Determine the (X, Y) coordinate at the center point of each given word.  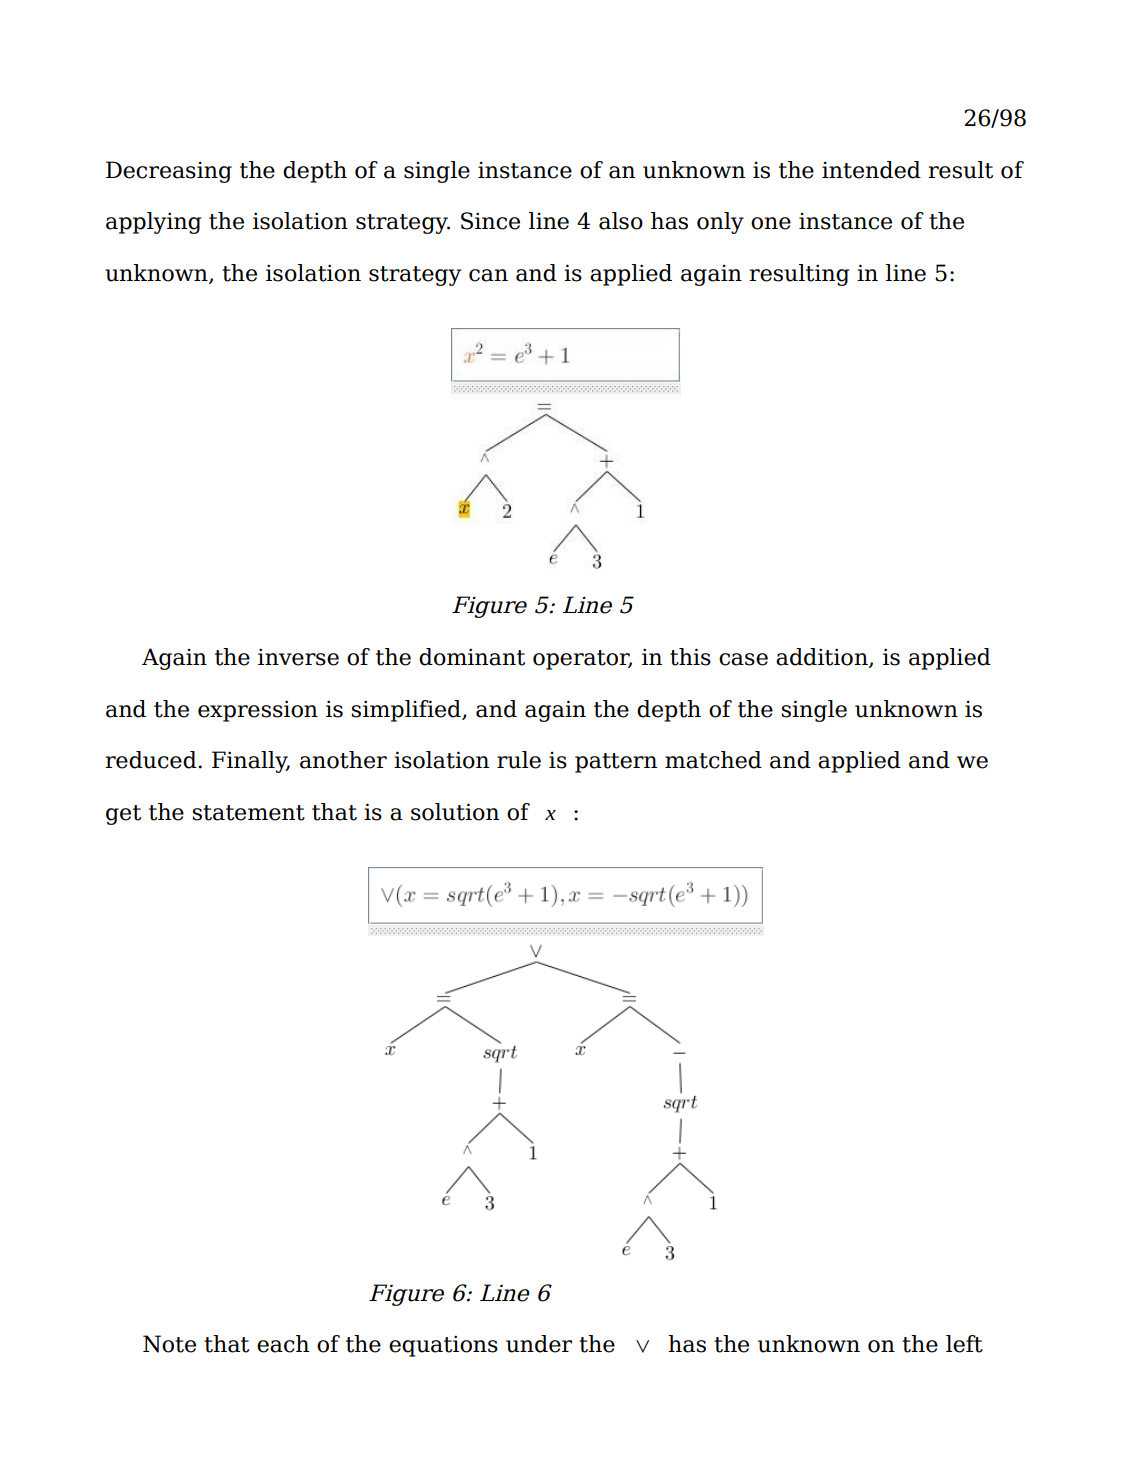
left (964, 1344)
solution (455, 812)
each (283, 1344)
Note (169, 1344)
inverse (298, 657)
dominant (472, 657)
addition (823, 658)
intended (871, 170)
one (771, 223)
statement (248, 813)
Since (490, 221)
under (539, 1344)
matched (713, 760)
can (488, 275)
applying (153, 223)
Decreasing (169, 172)
